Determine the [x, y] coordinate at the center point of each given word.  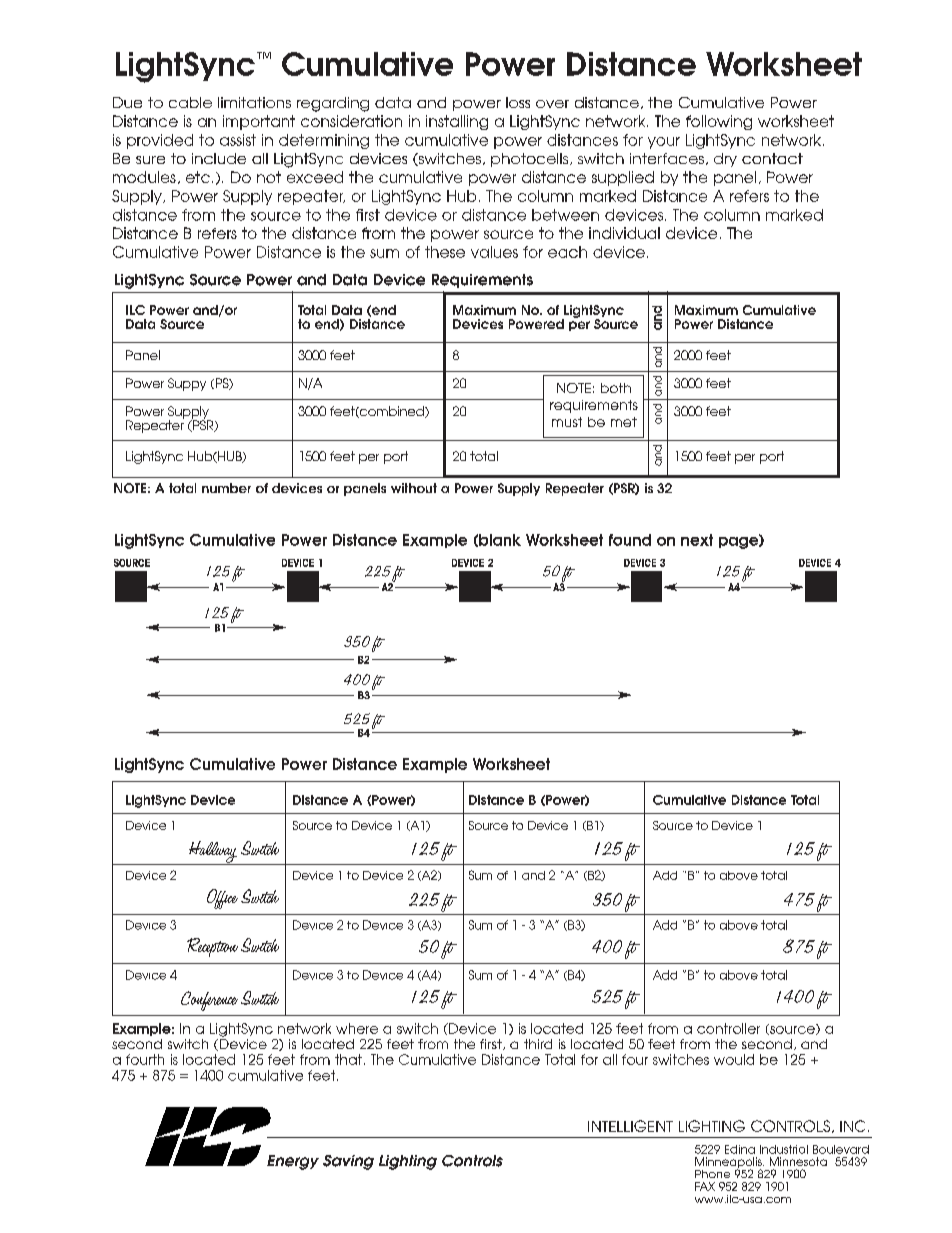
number [226, 488]
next [697, 540]
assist [238, 140]
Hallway [212, 853]
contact [772, 158]
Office [222, 899]
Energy [293, 1162]
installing [457, 122]
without [414, 488]
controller [728, 1028]
